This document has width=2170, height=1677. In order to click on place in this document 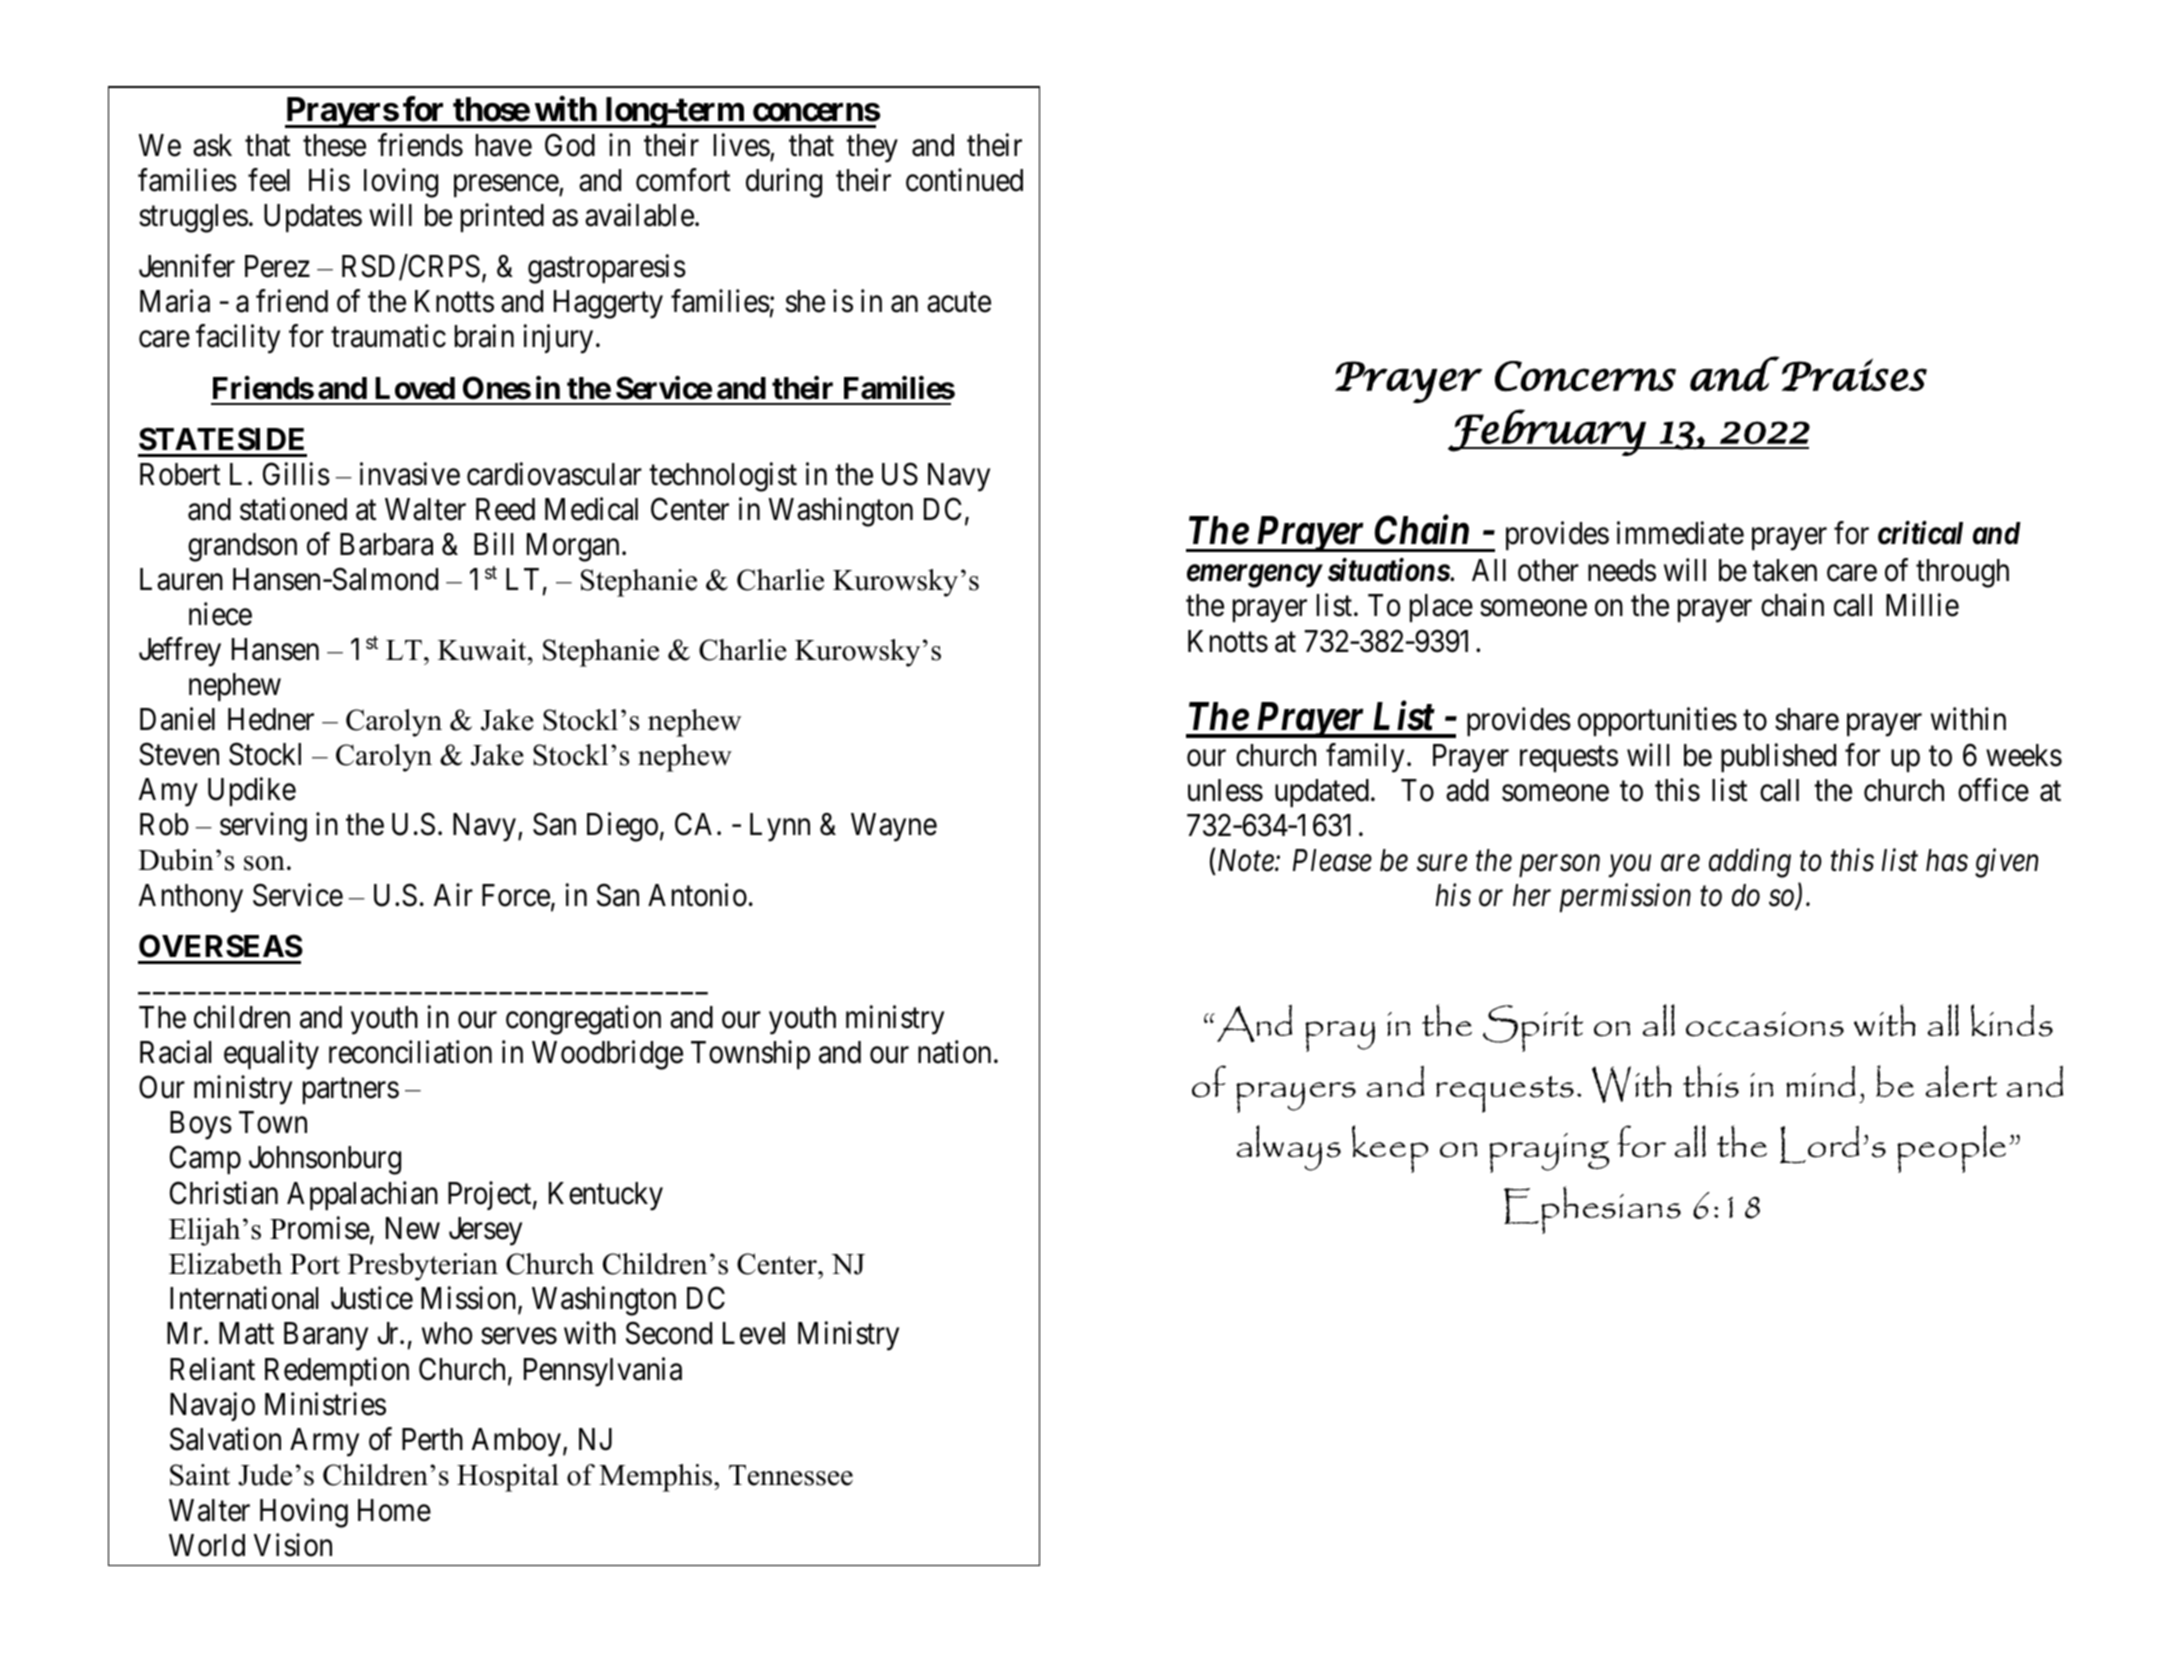, I will do `click(1441, 608)`.
